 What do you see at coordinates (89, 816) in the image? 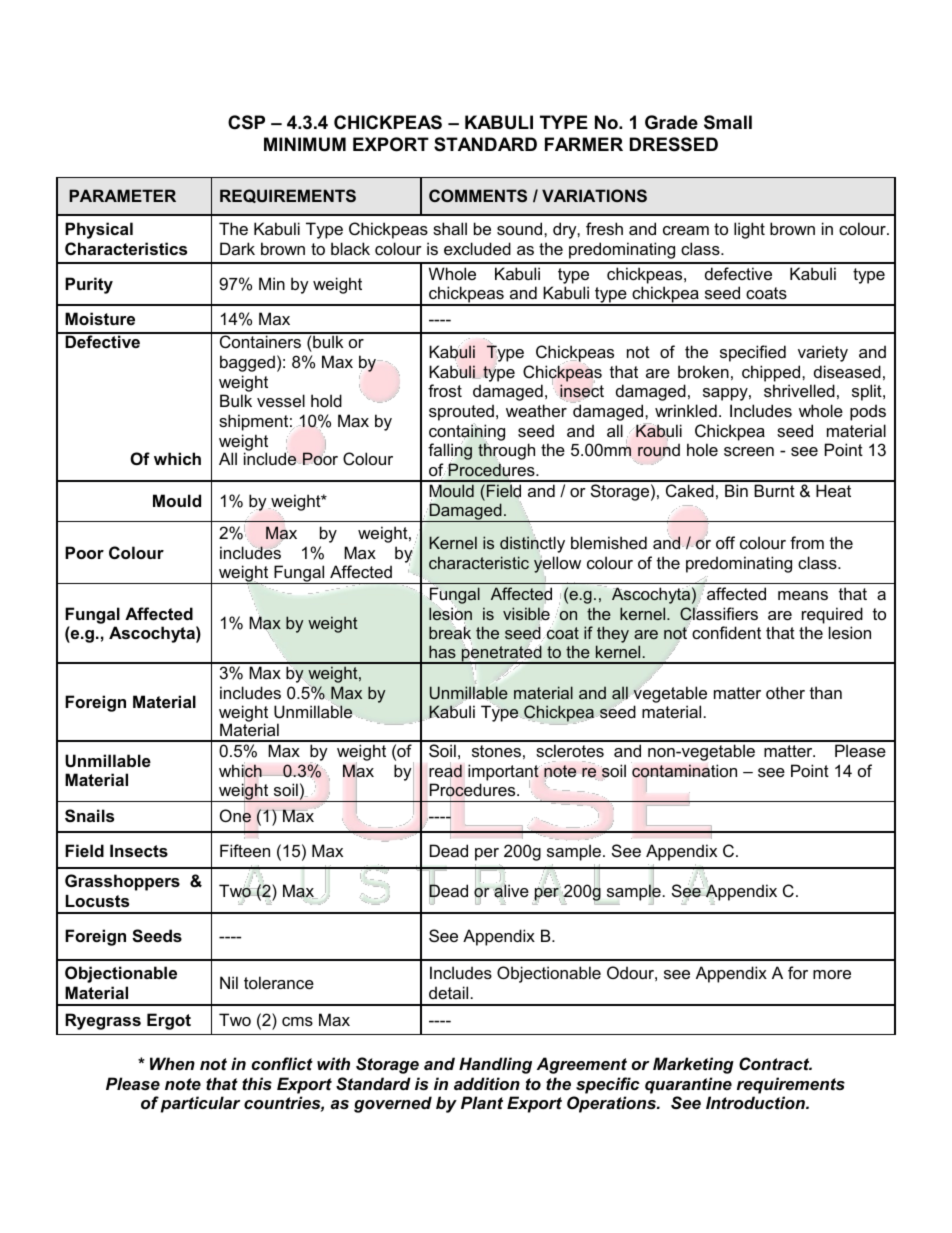
I see `Snails` at bounding box center [89, 816].
